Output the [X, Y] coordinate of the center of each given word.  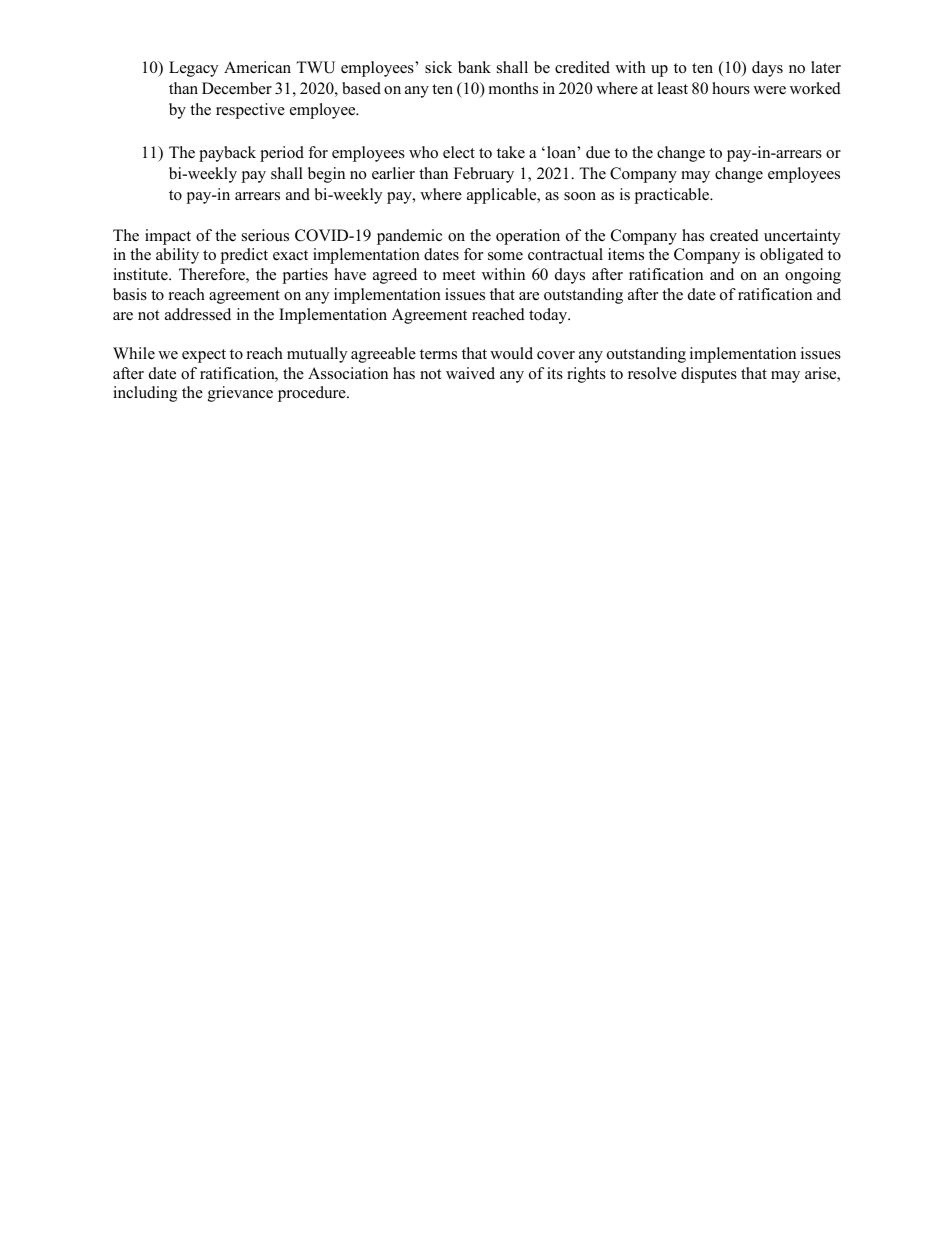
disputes [709, 375]
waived [470, 373]
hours [731, 88]
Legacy [193, 69]
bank [474, 67]
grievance [240, 394]
